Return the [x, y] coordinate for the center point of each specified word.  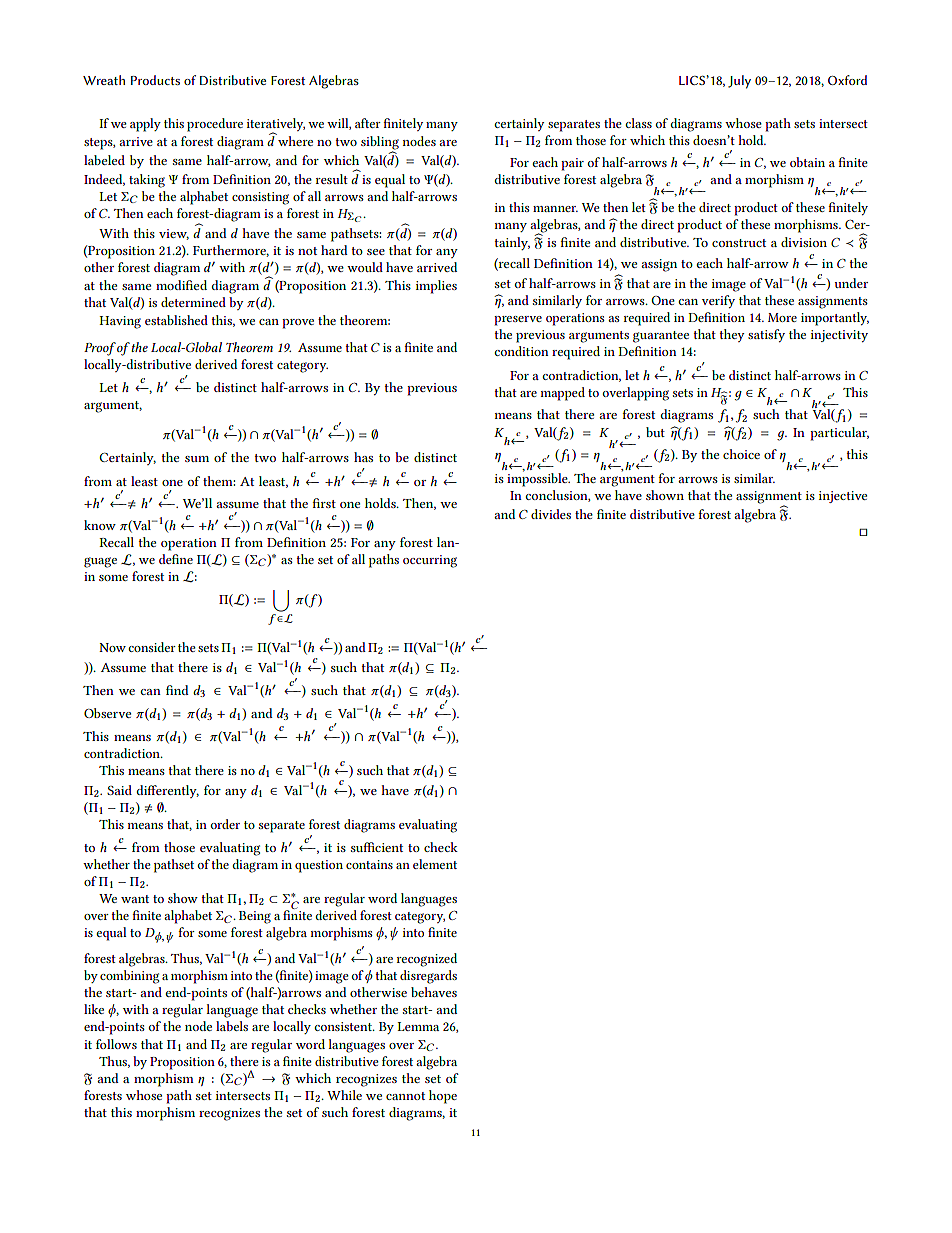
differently [168, 791]
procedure [215, 125]
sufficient [377, 847]
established [176, 320]
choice [741, 454]
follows [116, 1044]
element [435, 864]
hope [443, 1097]
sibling [380, 144]
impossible [538, 479]
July [739, 82]
